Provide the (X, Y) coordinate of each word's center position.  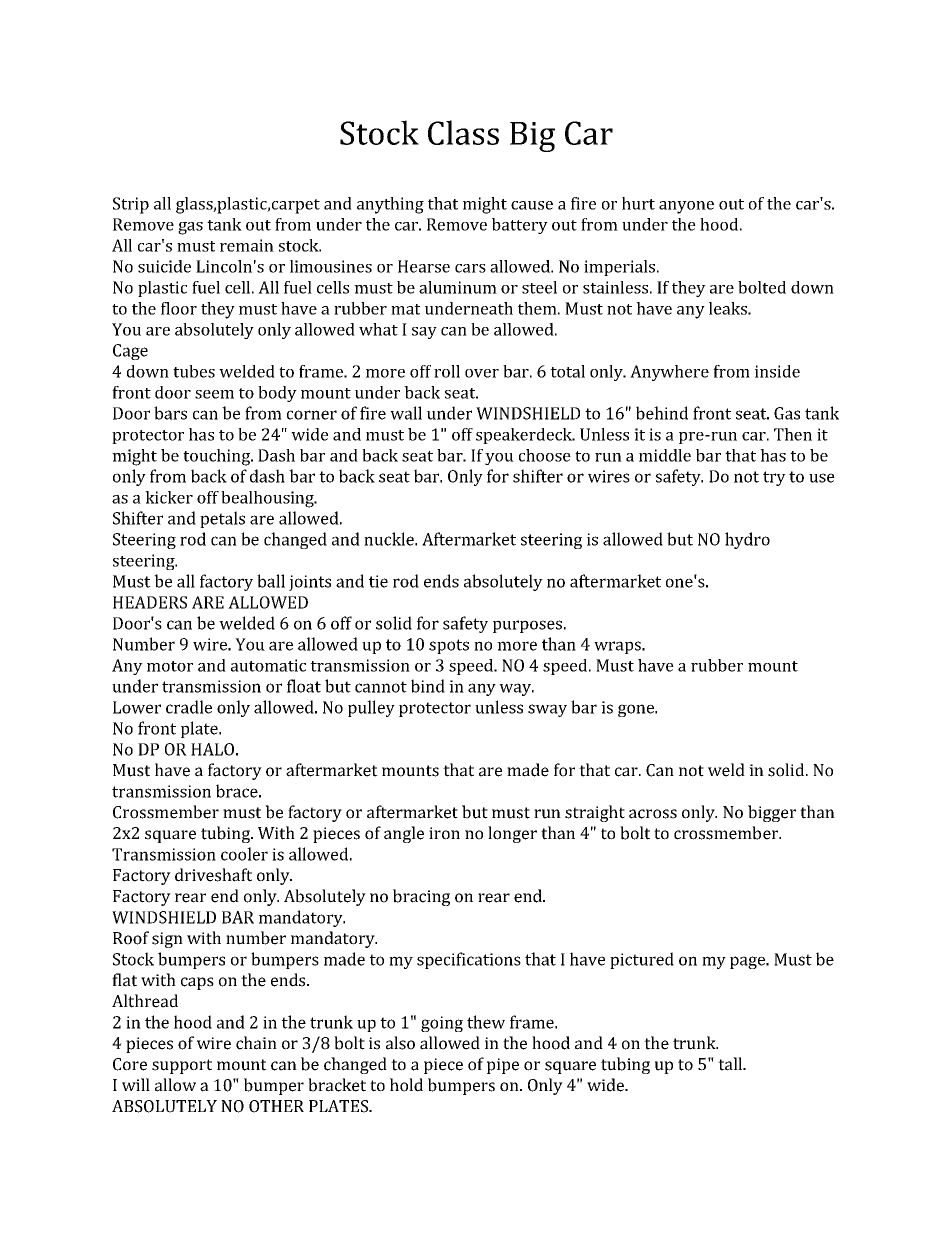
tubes (194, 371)
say (424, 333)
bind (428, 686)
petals (222, 519)
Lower (137, 707)
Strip (131, 205)
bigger (772, 813)
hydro (747, 540)
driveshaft (213, 875)
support (182, 1066)
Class (463, 132)
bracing (421, 897)
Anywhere (669, 373)
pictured (642, 960)
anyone (686, 207)
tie (378, 581)
